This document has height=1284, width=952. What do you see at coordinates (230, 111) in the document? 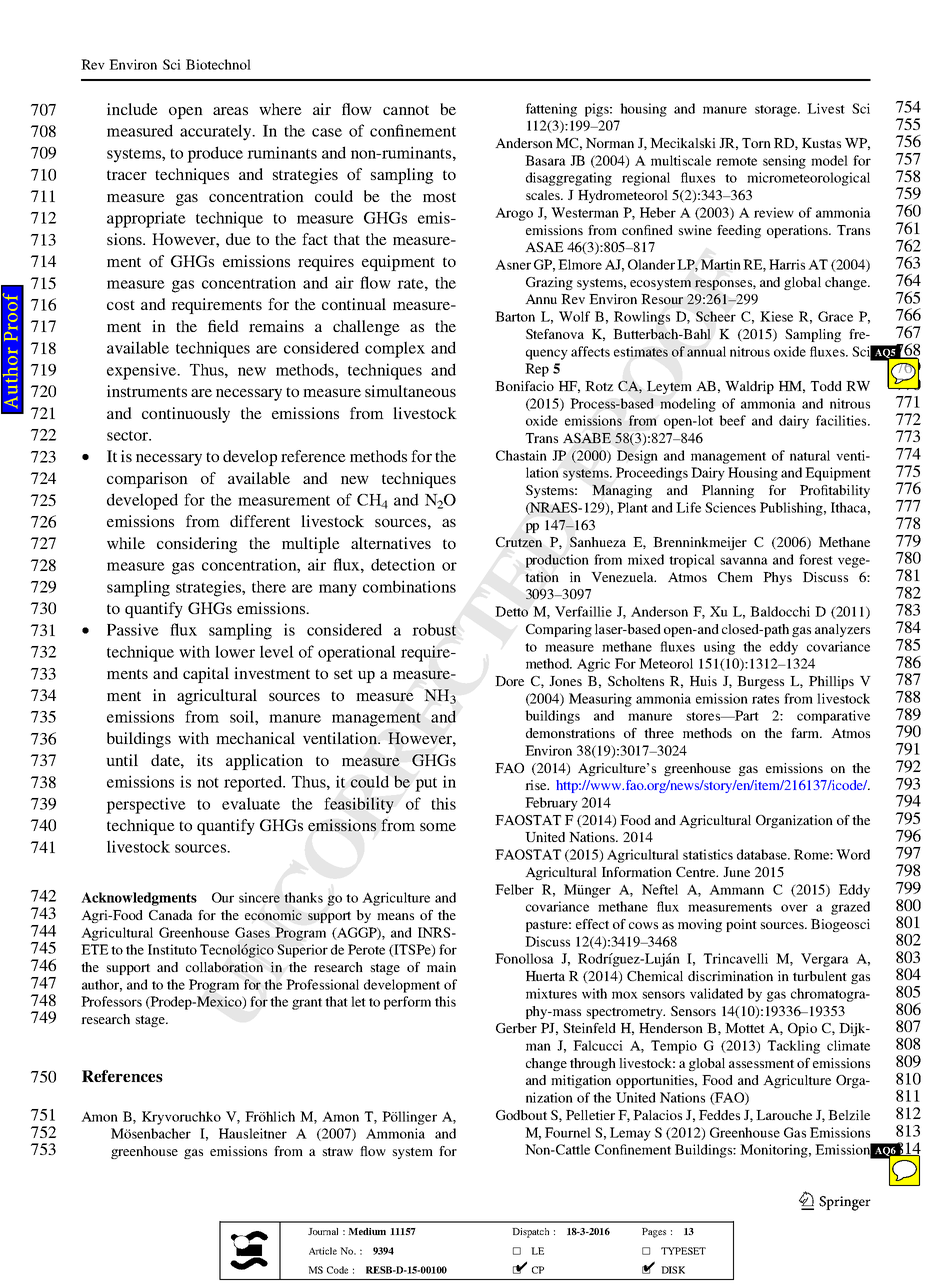
I see `areas` at bounding box center [230, 111].
